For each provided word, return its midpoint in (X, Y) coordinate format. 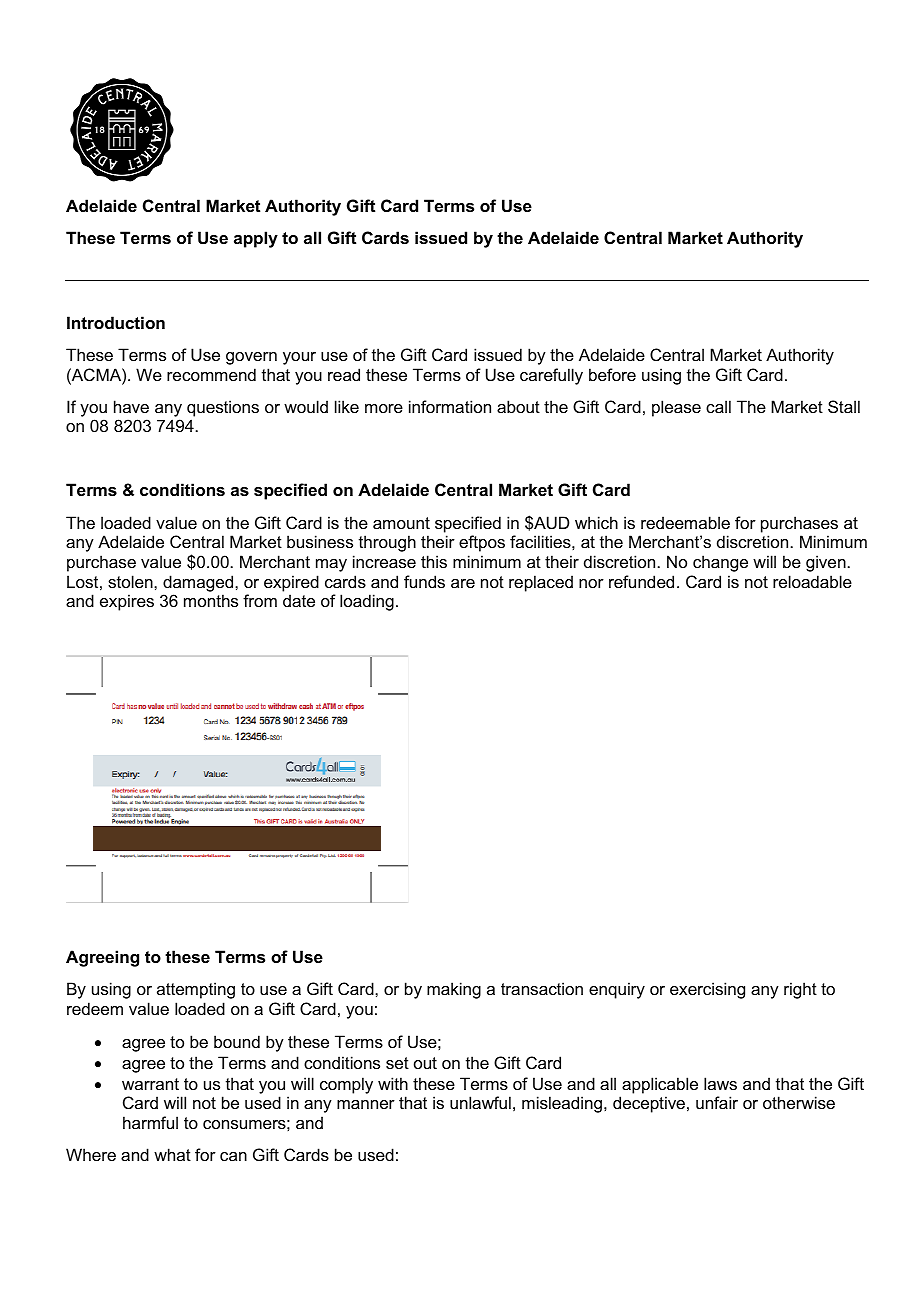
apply (256, 239)
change (720, 563)
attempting (196, 990)
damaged (199, 583)
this (434, 561)
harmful (150, 1122)
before (612, 374)
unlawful (480, 1102)
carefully (551, 376)
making (454, 990)
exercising (707, 990)
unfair (717, 1102)
